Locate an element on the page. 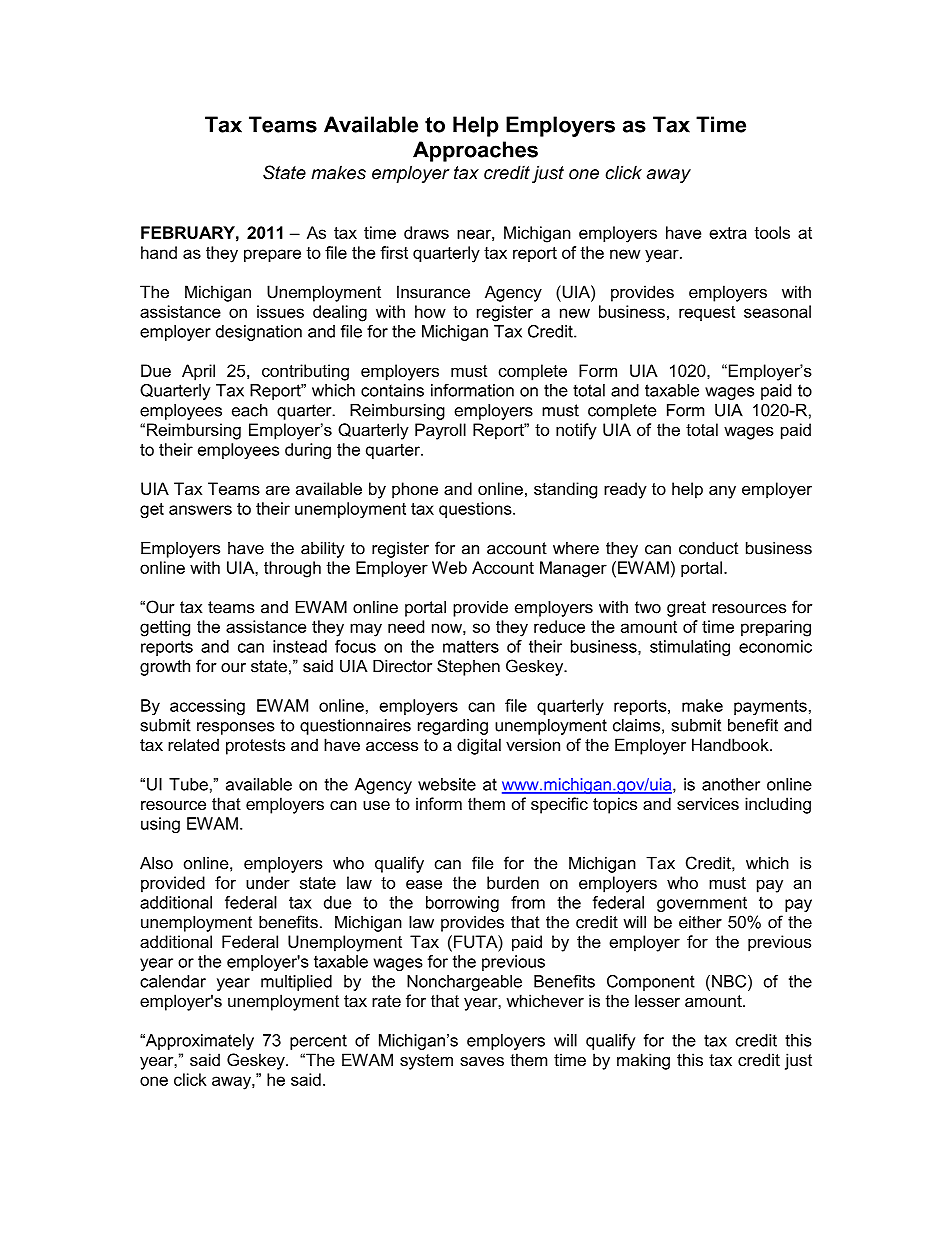 The width and height of the page is (952, 1233). Approximately is located at coordinates (198, 1042).
